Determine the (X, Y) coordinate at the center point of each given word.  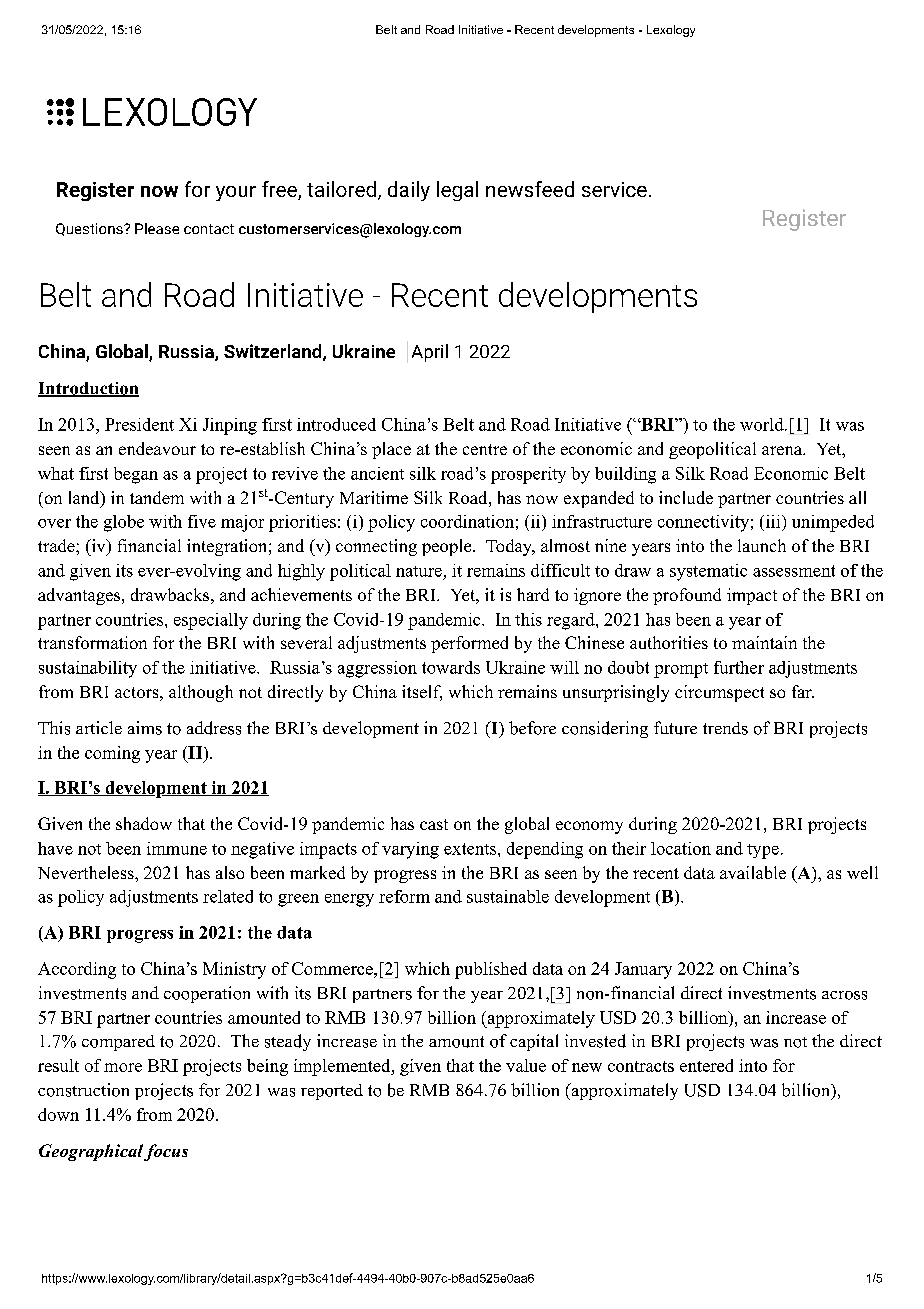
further (739, 667)
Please (157, 228)
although (201, 693)
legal (457, 191)
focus (166, 1152)
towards (451, 667)
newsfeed (530, 189)
